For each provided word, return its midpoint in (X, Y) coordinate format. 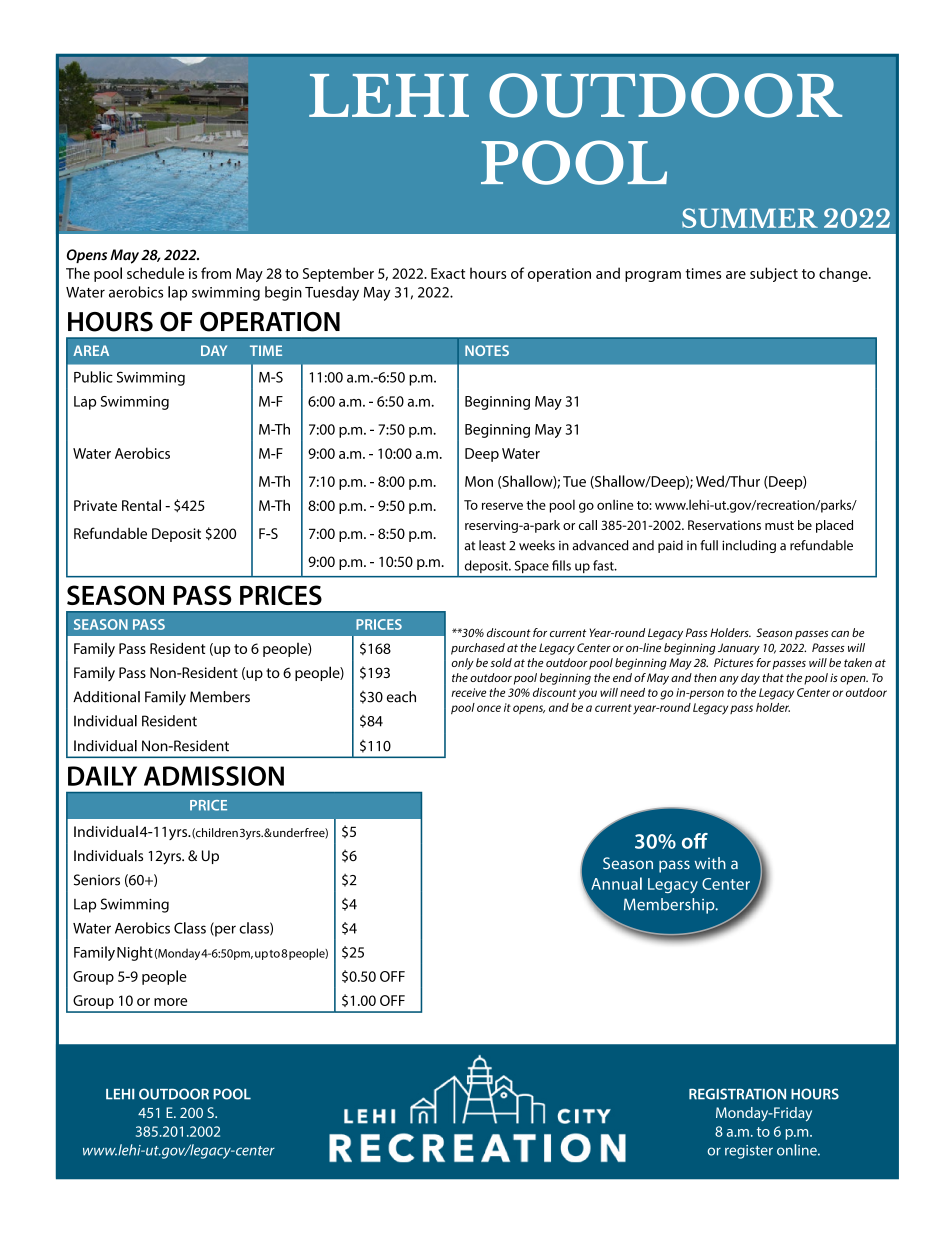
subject (774, 274)
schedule (155, 273)
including (749, 546)
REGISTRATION (737, 1094)
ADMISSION (214, 776)
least (492, 545)
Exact (448, 273)
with (710, 863)
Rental (141, 505)
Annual (616, 883)
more (170, 1002)
